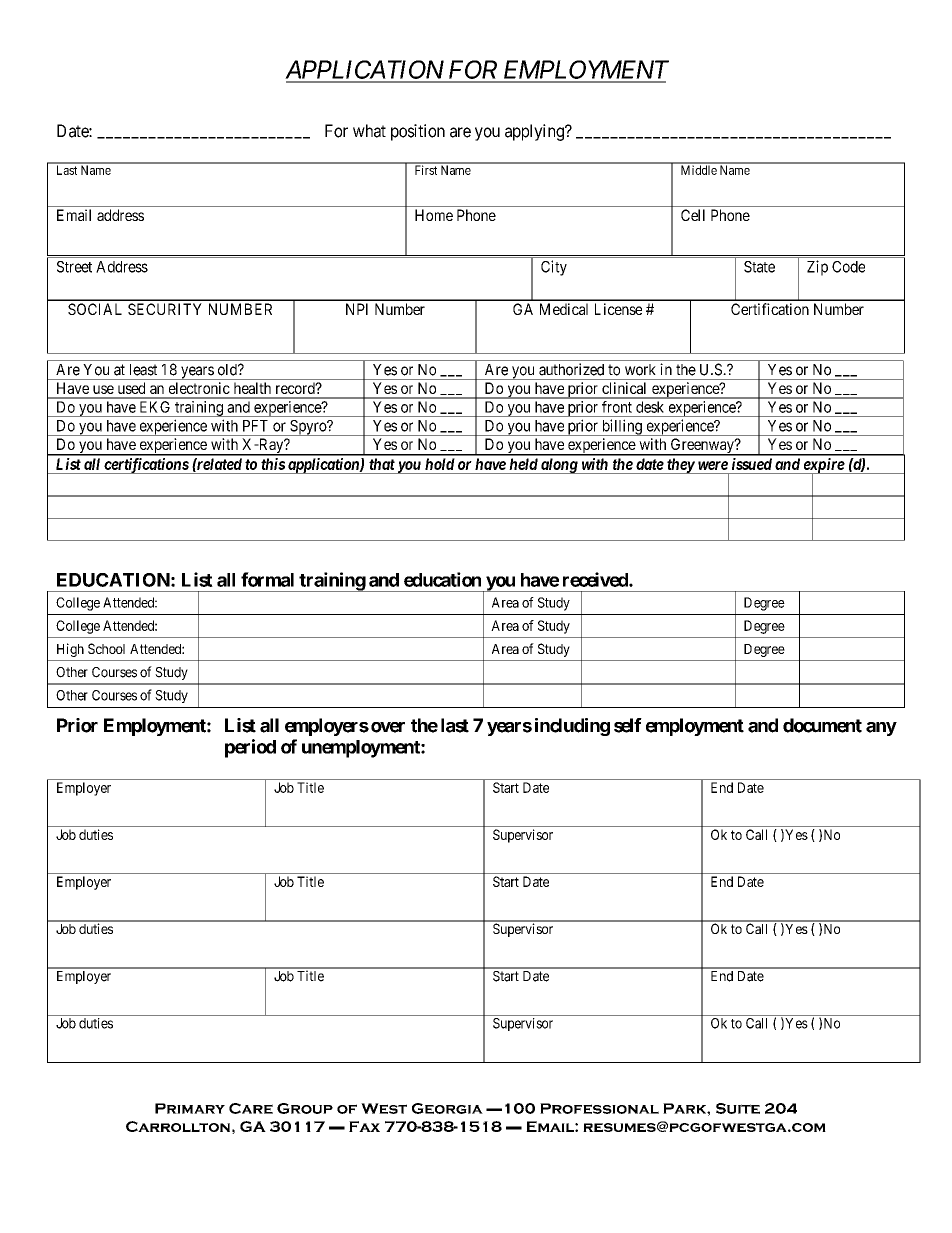  What do you see at coordinates (190, 1108) in the screenshot?
I see `Primary` at bounding box center [190, 1108].
